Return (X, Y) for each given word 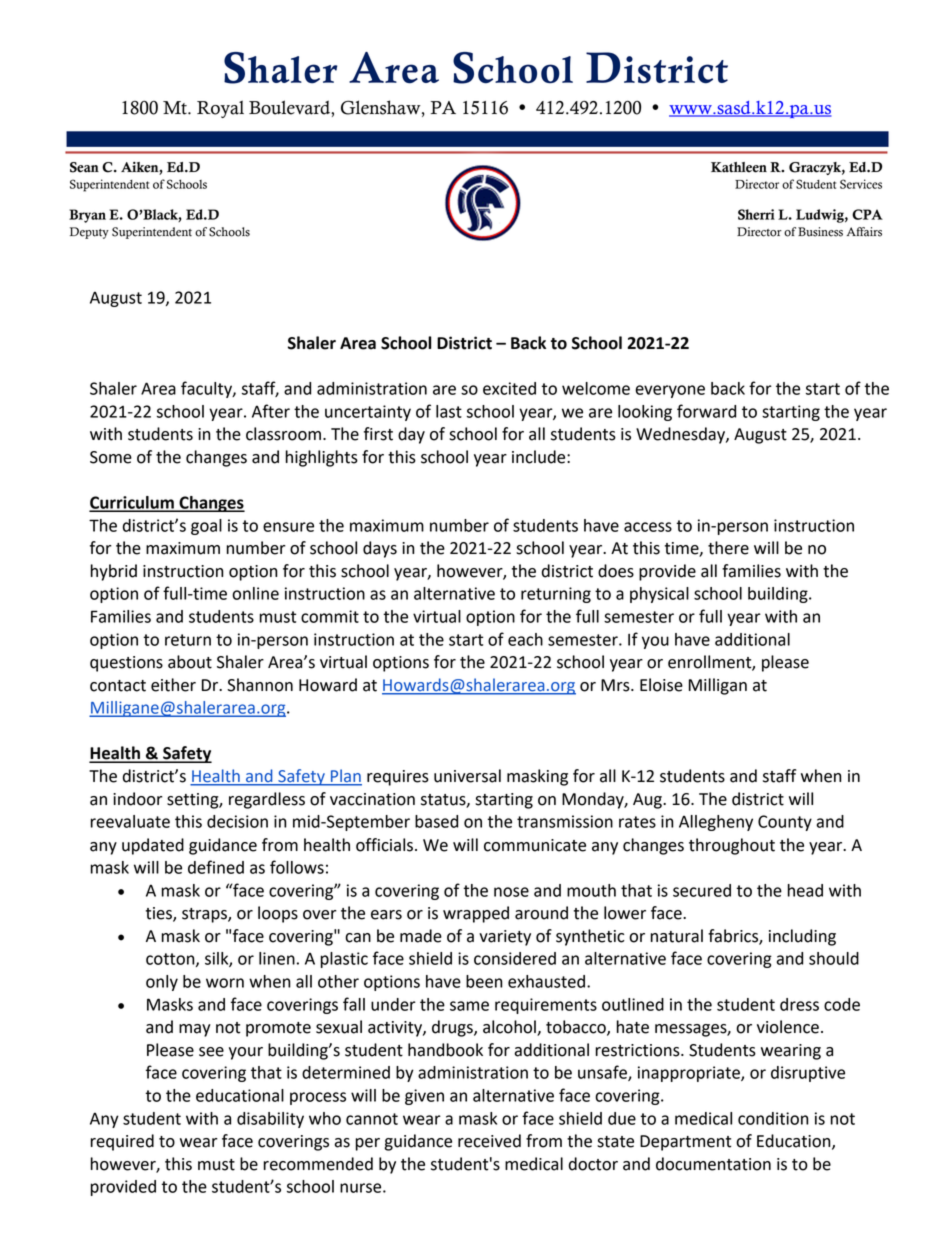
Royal (220, 109)
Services (861, 184)
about (190, 662)
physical (659, 595)
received (489, 1141)
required (122, 1142)
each (525, 639)
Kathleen (739, 167)
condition (773, 1118)
